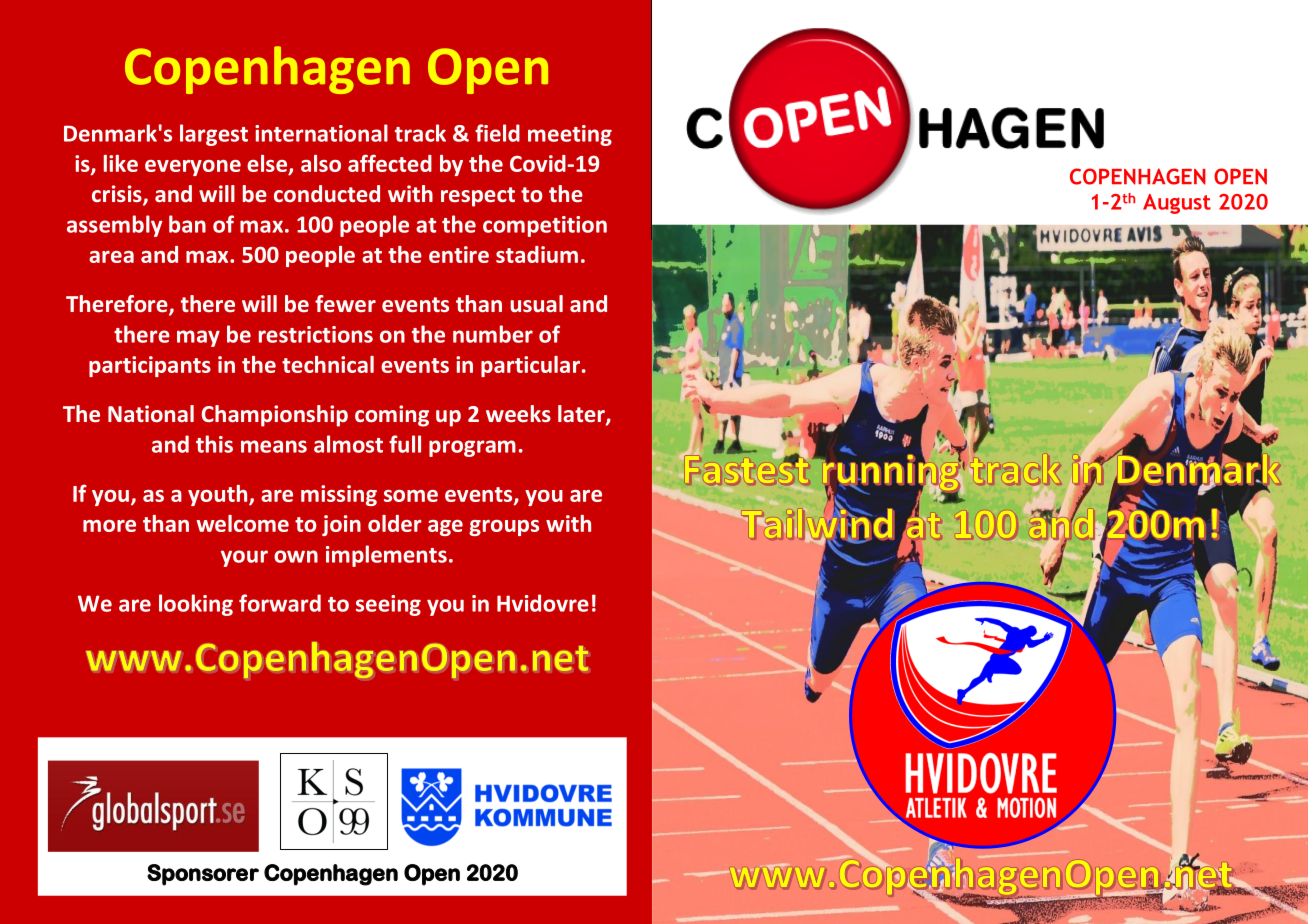 The width and height of the screenshot is (1308, 924). What do you see at coordinates (219, 495) in the screenshot?
I see `youth` at bounding box center [219, 495].
